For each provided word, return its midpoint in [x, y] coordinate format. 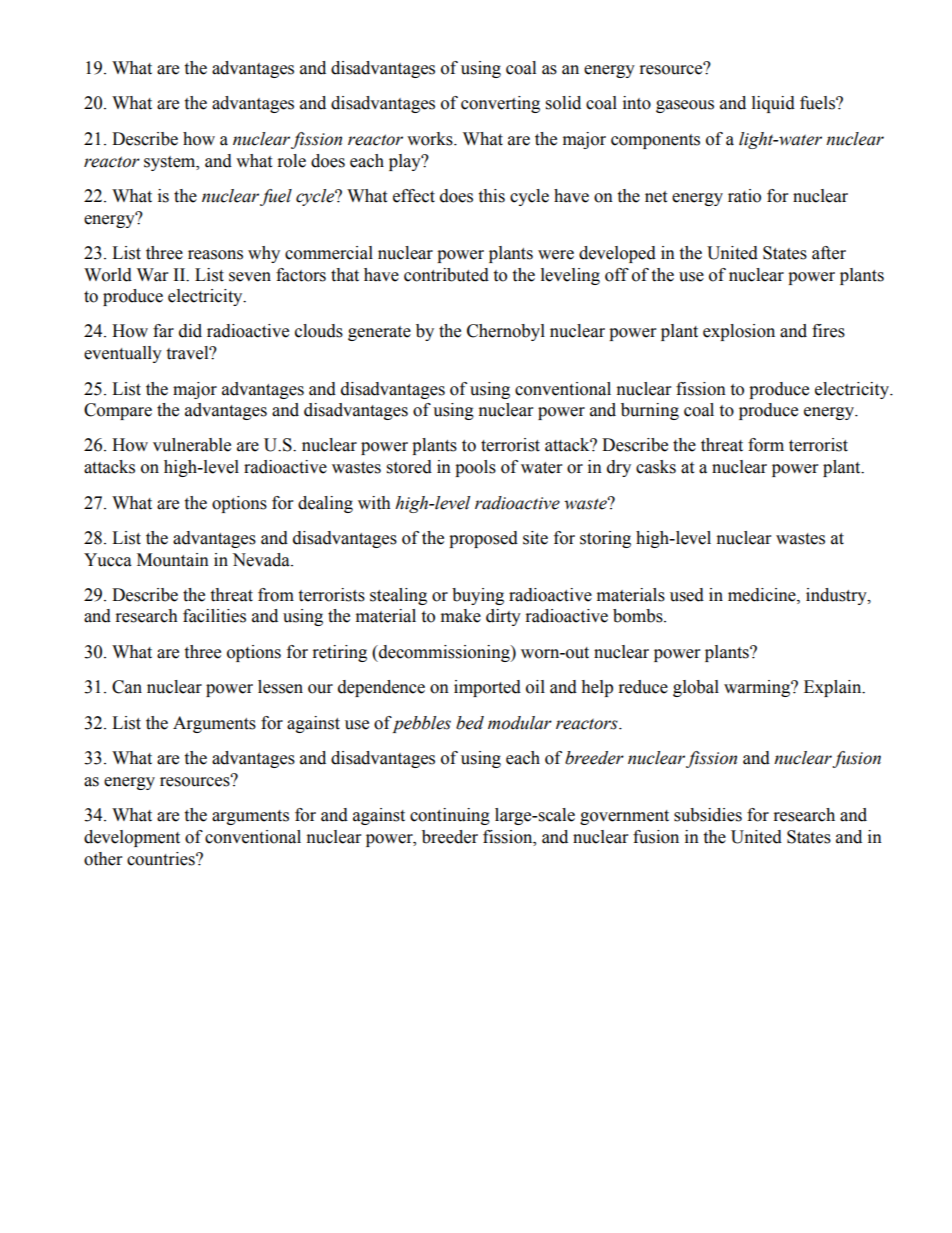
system [171, 163]
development [132, 838]
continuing [450, 816]
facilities [214, 616]
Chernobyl [506, 332]
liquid [773, 104]
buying [478, 596]
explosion [739, 332]
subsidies [708, 815]
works [431, 139]
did [190, 331]
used [687, 595]
